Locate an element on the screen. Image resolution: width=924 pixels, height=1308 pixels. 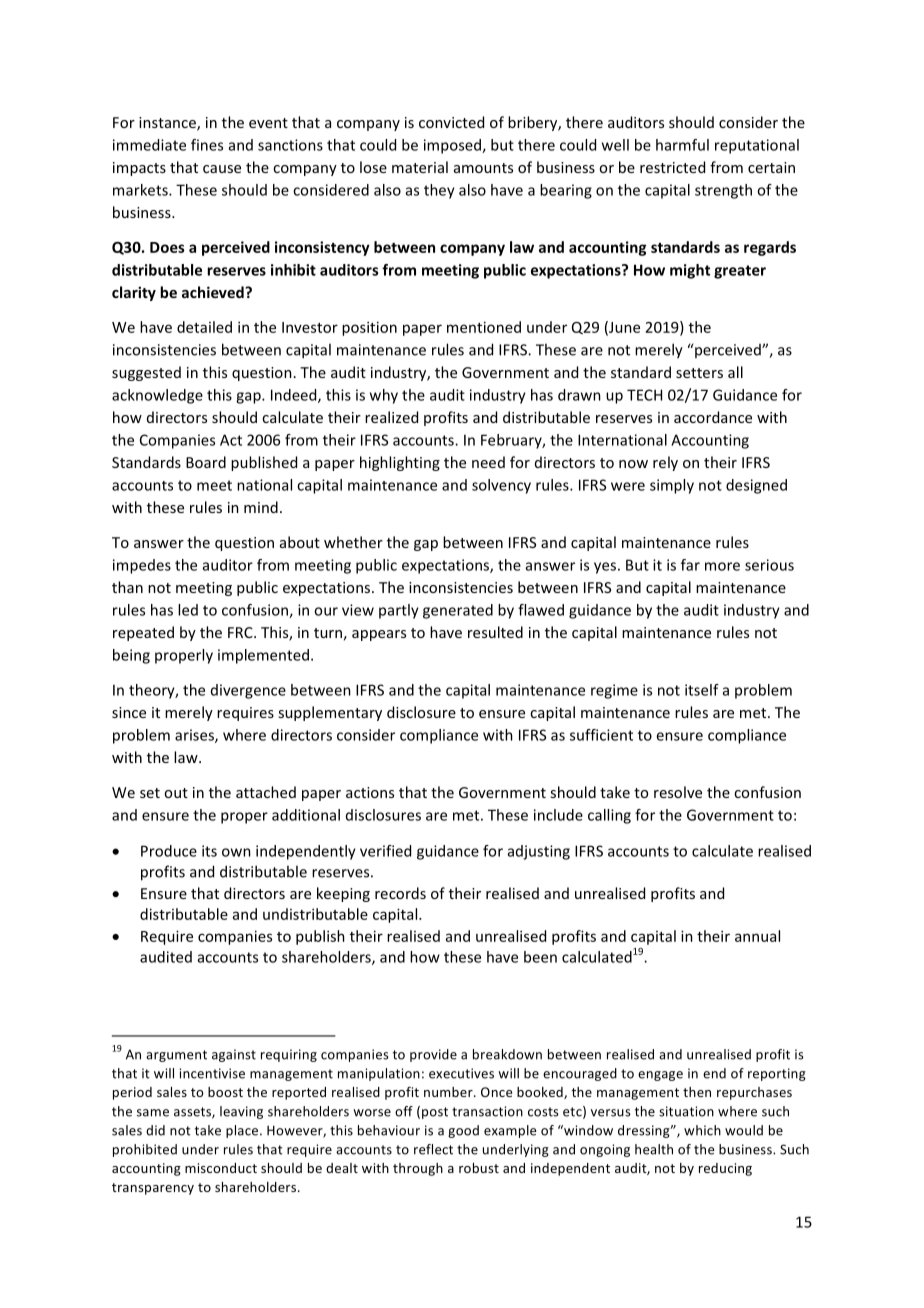
FRC is located at coordinates (241, 632).
